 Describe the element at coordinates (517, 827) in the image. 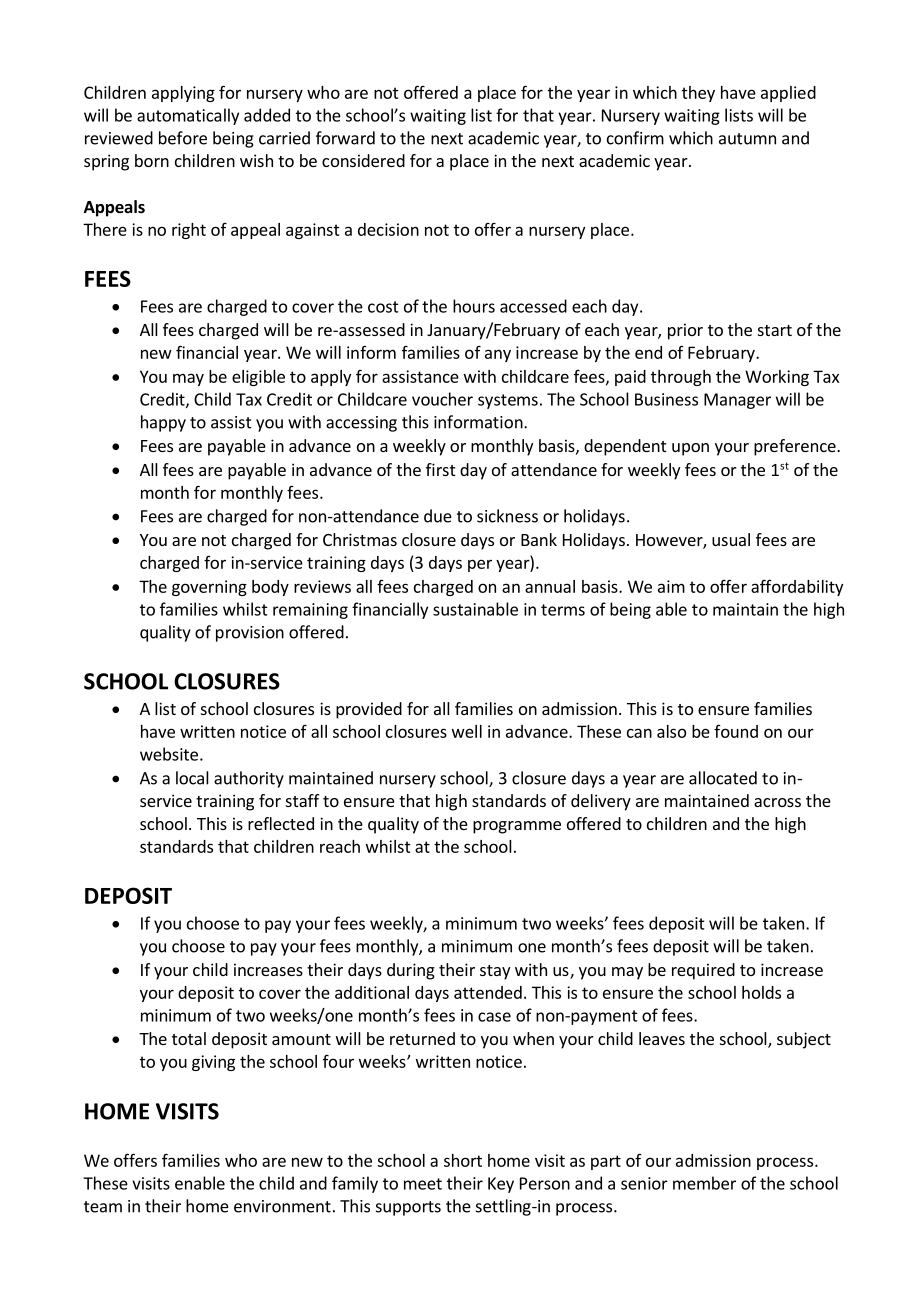

I see `programme` at that location.
